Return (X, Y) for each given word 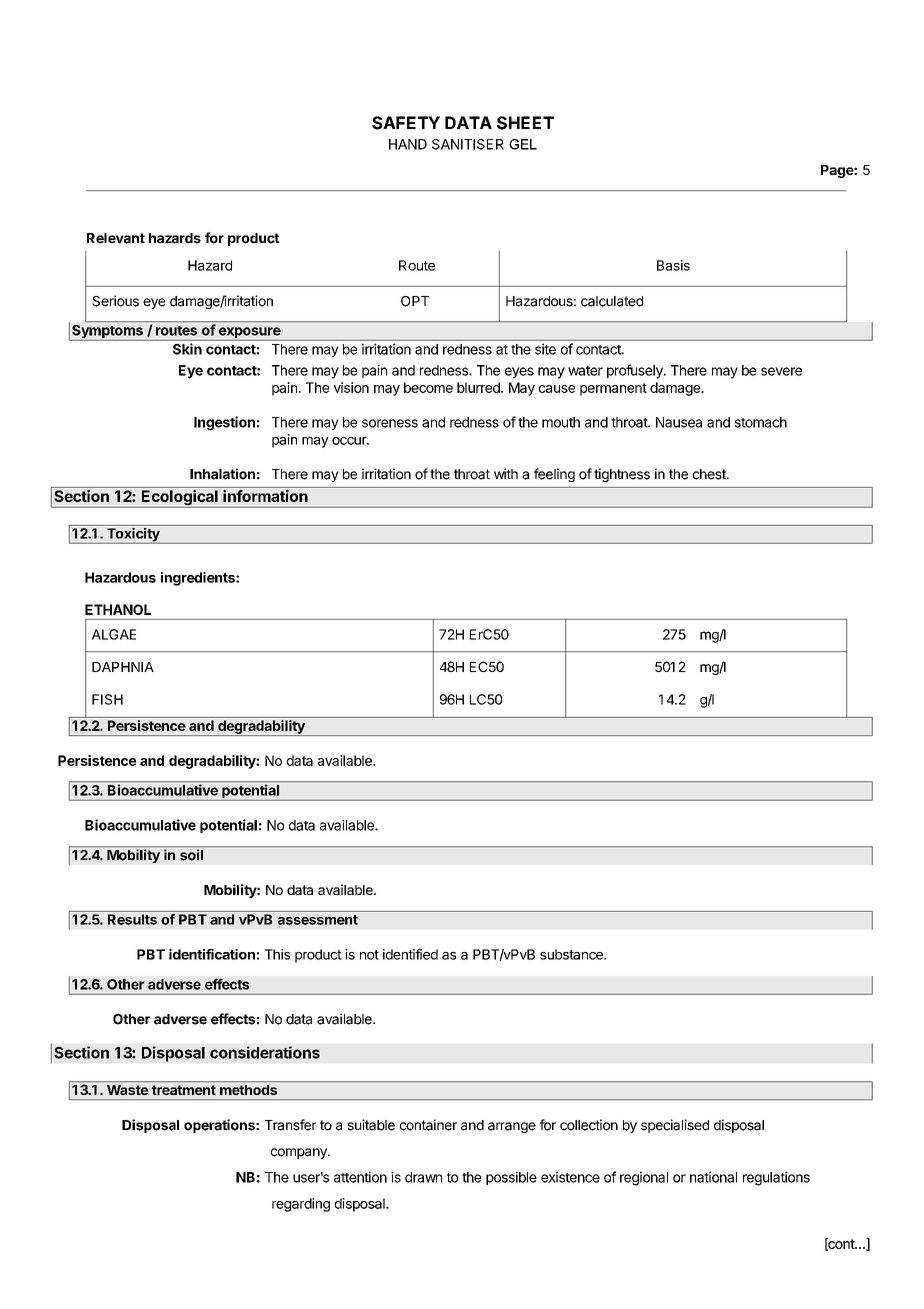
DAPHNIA (123, 667)
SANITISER (468, 144)
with (506, 473)
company (300, 1153)
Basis (673, 265)
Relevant (116, 238)
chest (710, 474)
